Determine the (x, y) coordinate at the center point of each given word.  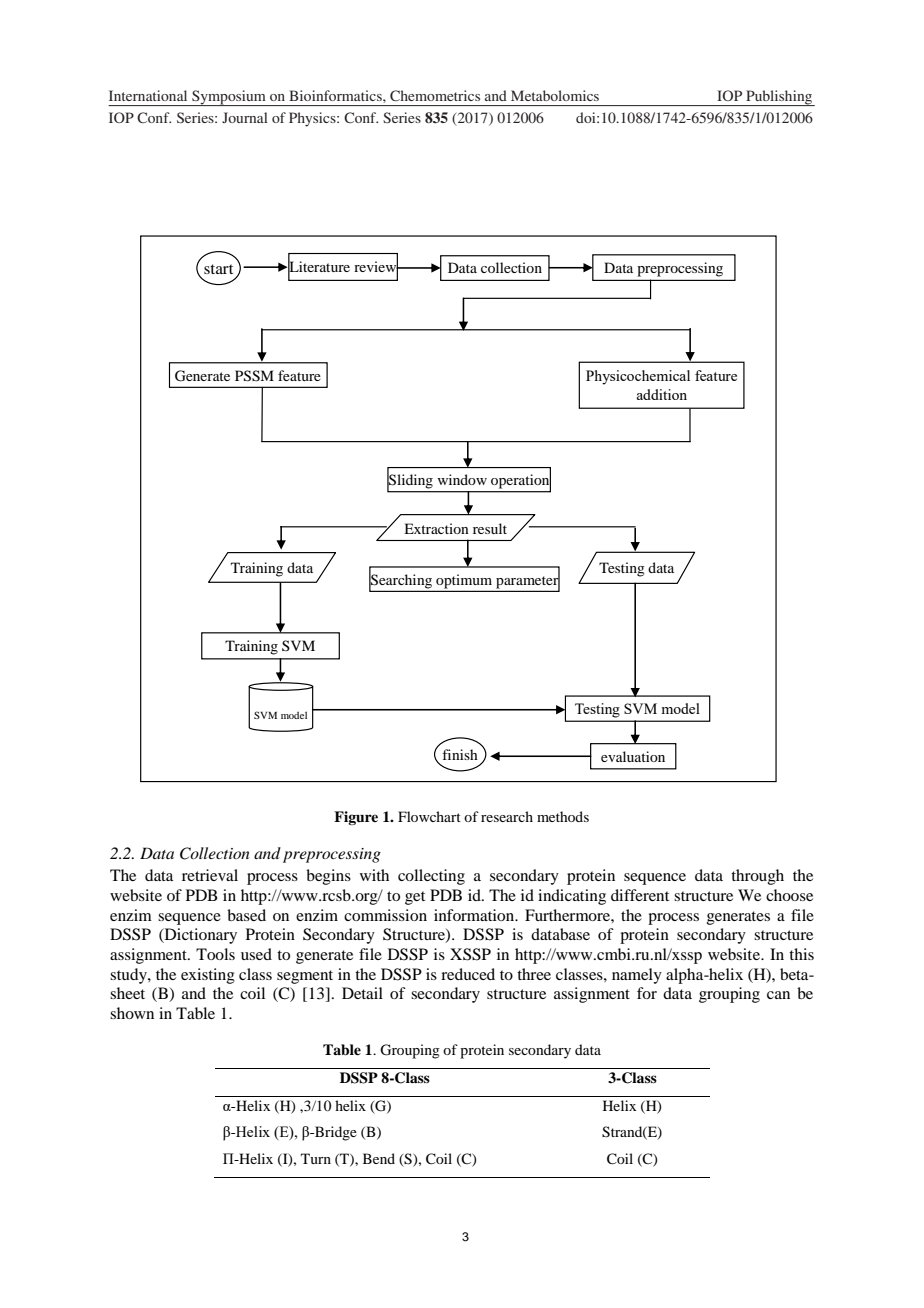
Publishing (779, 98)
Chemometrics (435, 95)
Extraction (436, 528)
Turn (316, 1158)
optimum (464, 582)
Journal (245, 117)
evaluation (633, 756)
